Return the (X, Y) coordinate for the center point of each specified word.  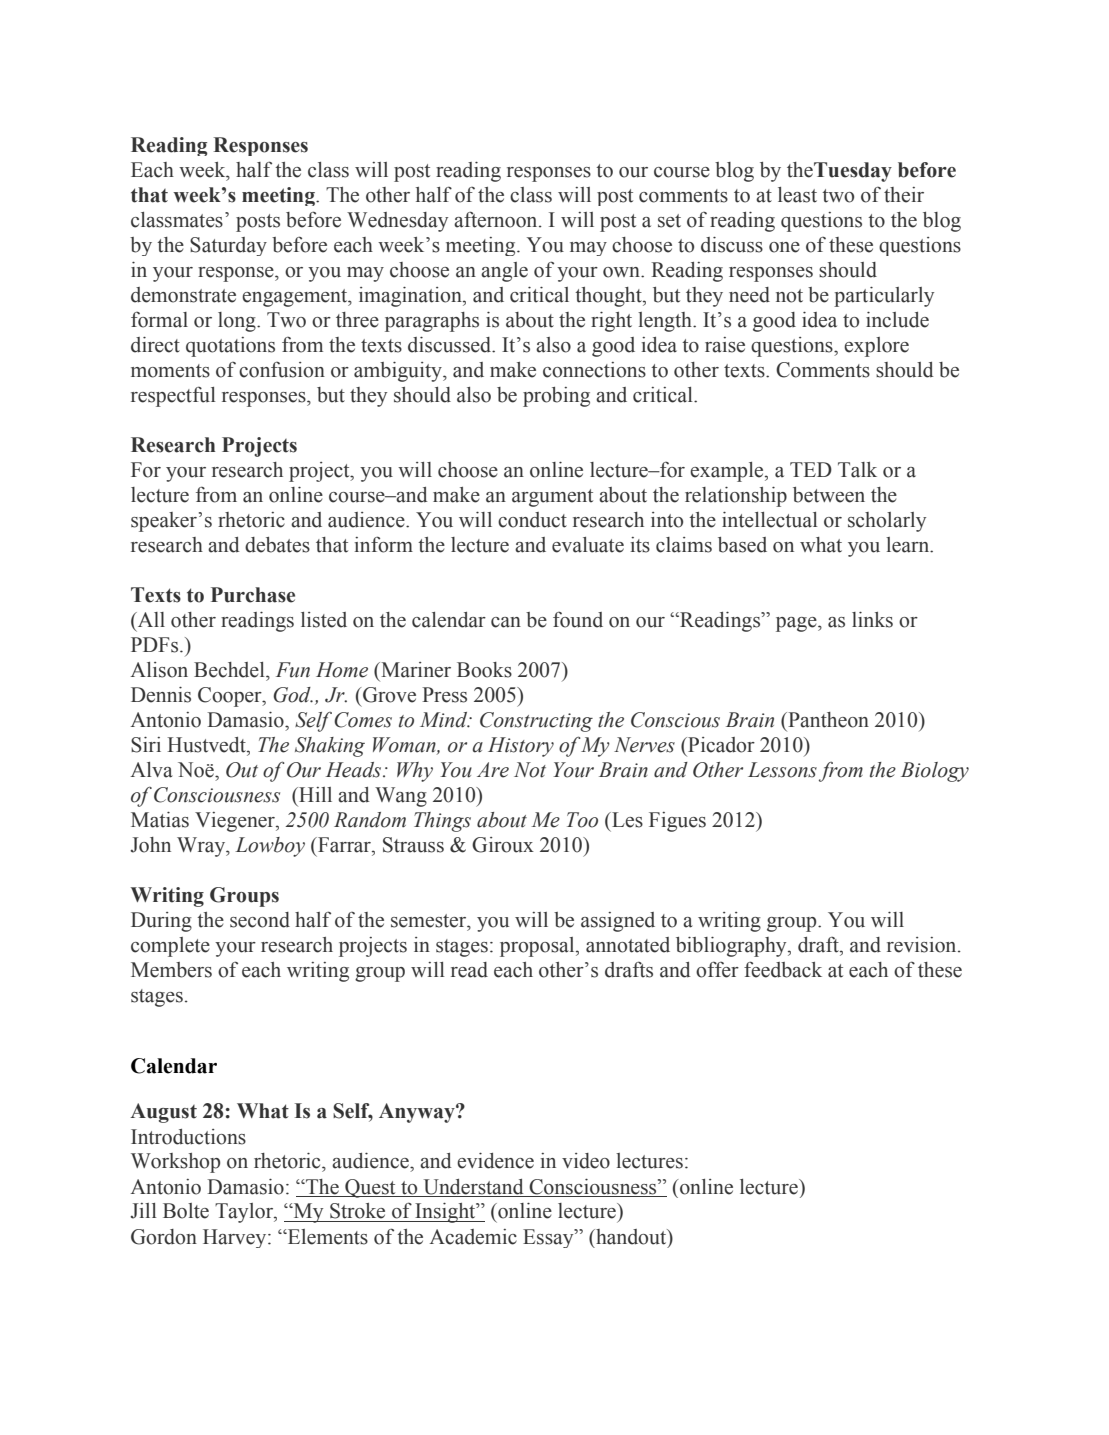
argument (552, 498)
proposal (538, 947)
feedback (783, 969)
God (293, 695)
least (797, 195)
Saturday (228, 246)
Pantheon (827, 720)
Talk (857, 470)
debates (277, 545)
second (260, 920)
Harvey (236, 1238)
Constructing (536, 722)
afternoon (497, 219)
